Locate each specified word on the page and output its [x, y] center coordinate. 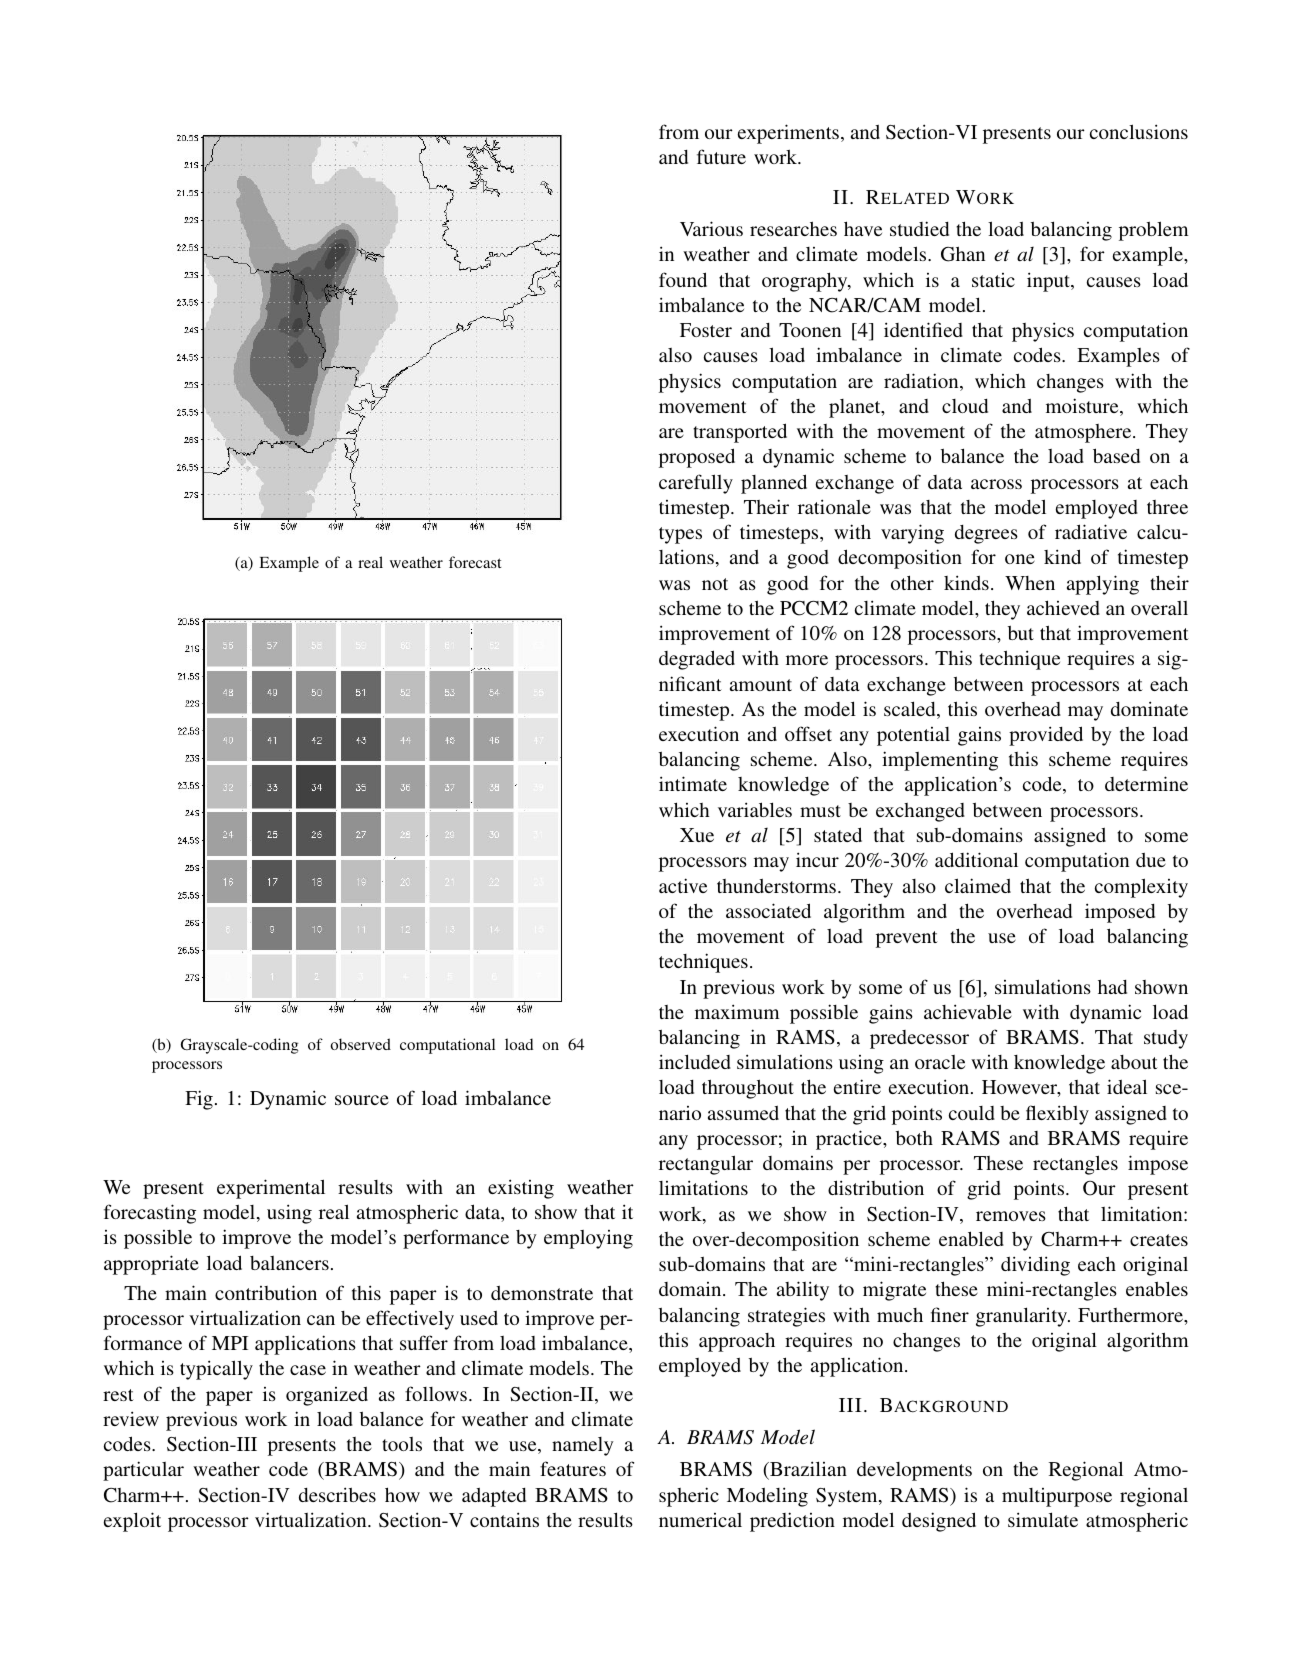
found [683, 279]
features [573, 1468]
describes [337, 1494]
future [721, 156]
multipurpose [1057, 1497]
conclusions [1139, 131]
